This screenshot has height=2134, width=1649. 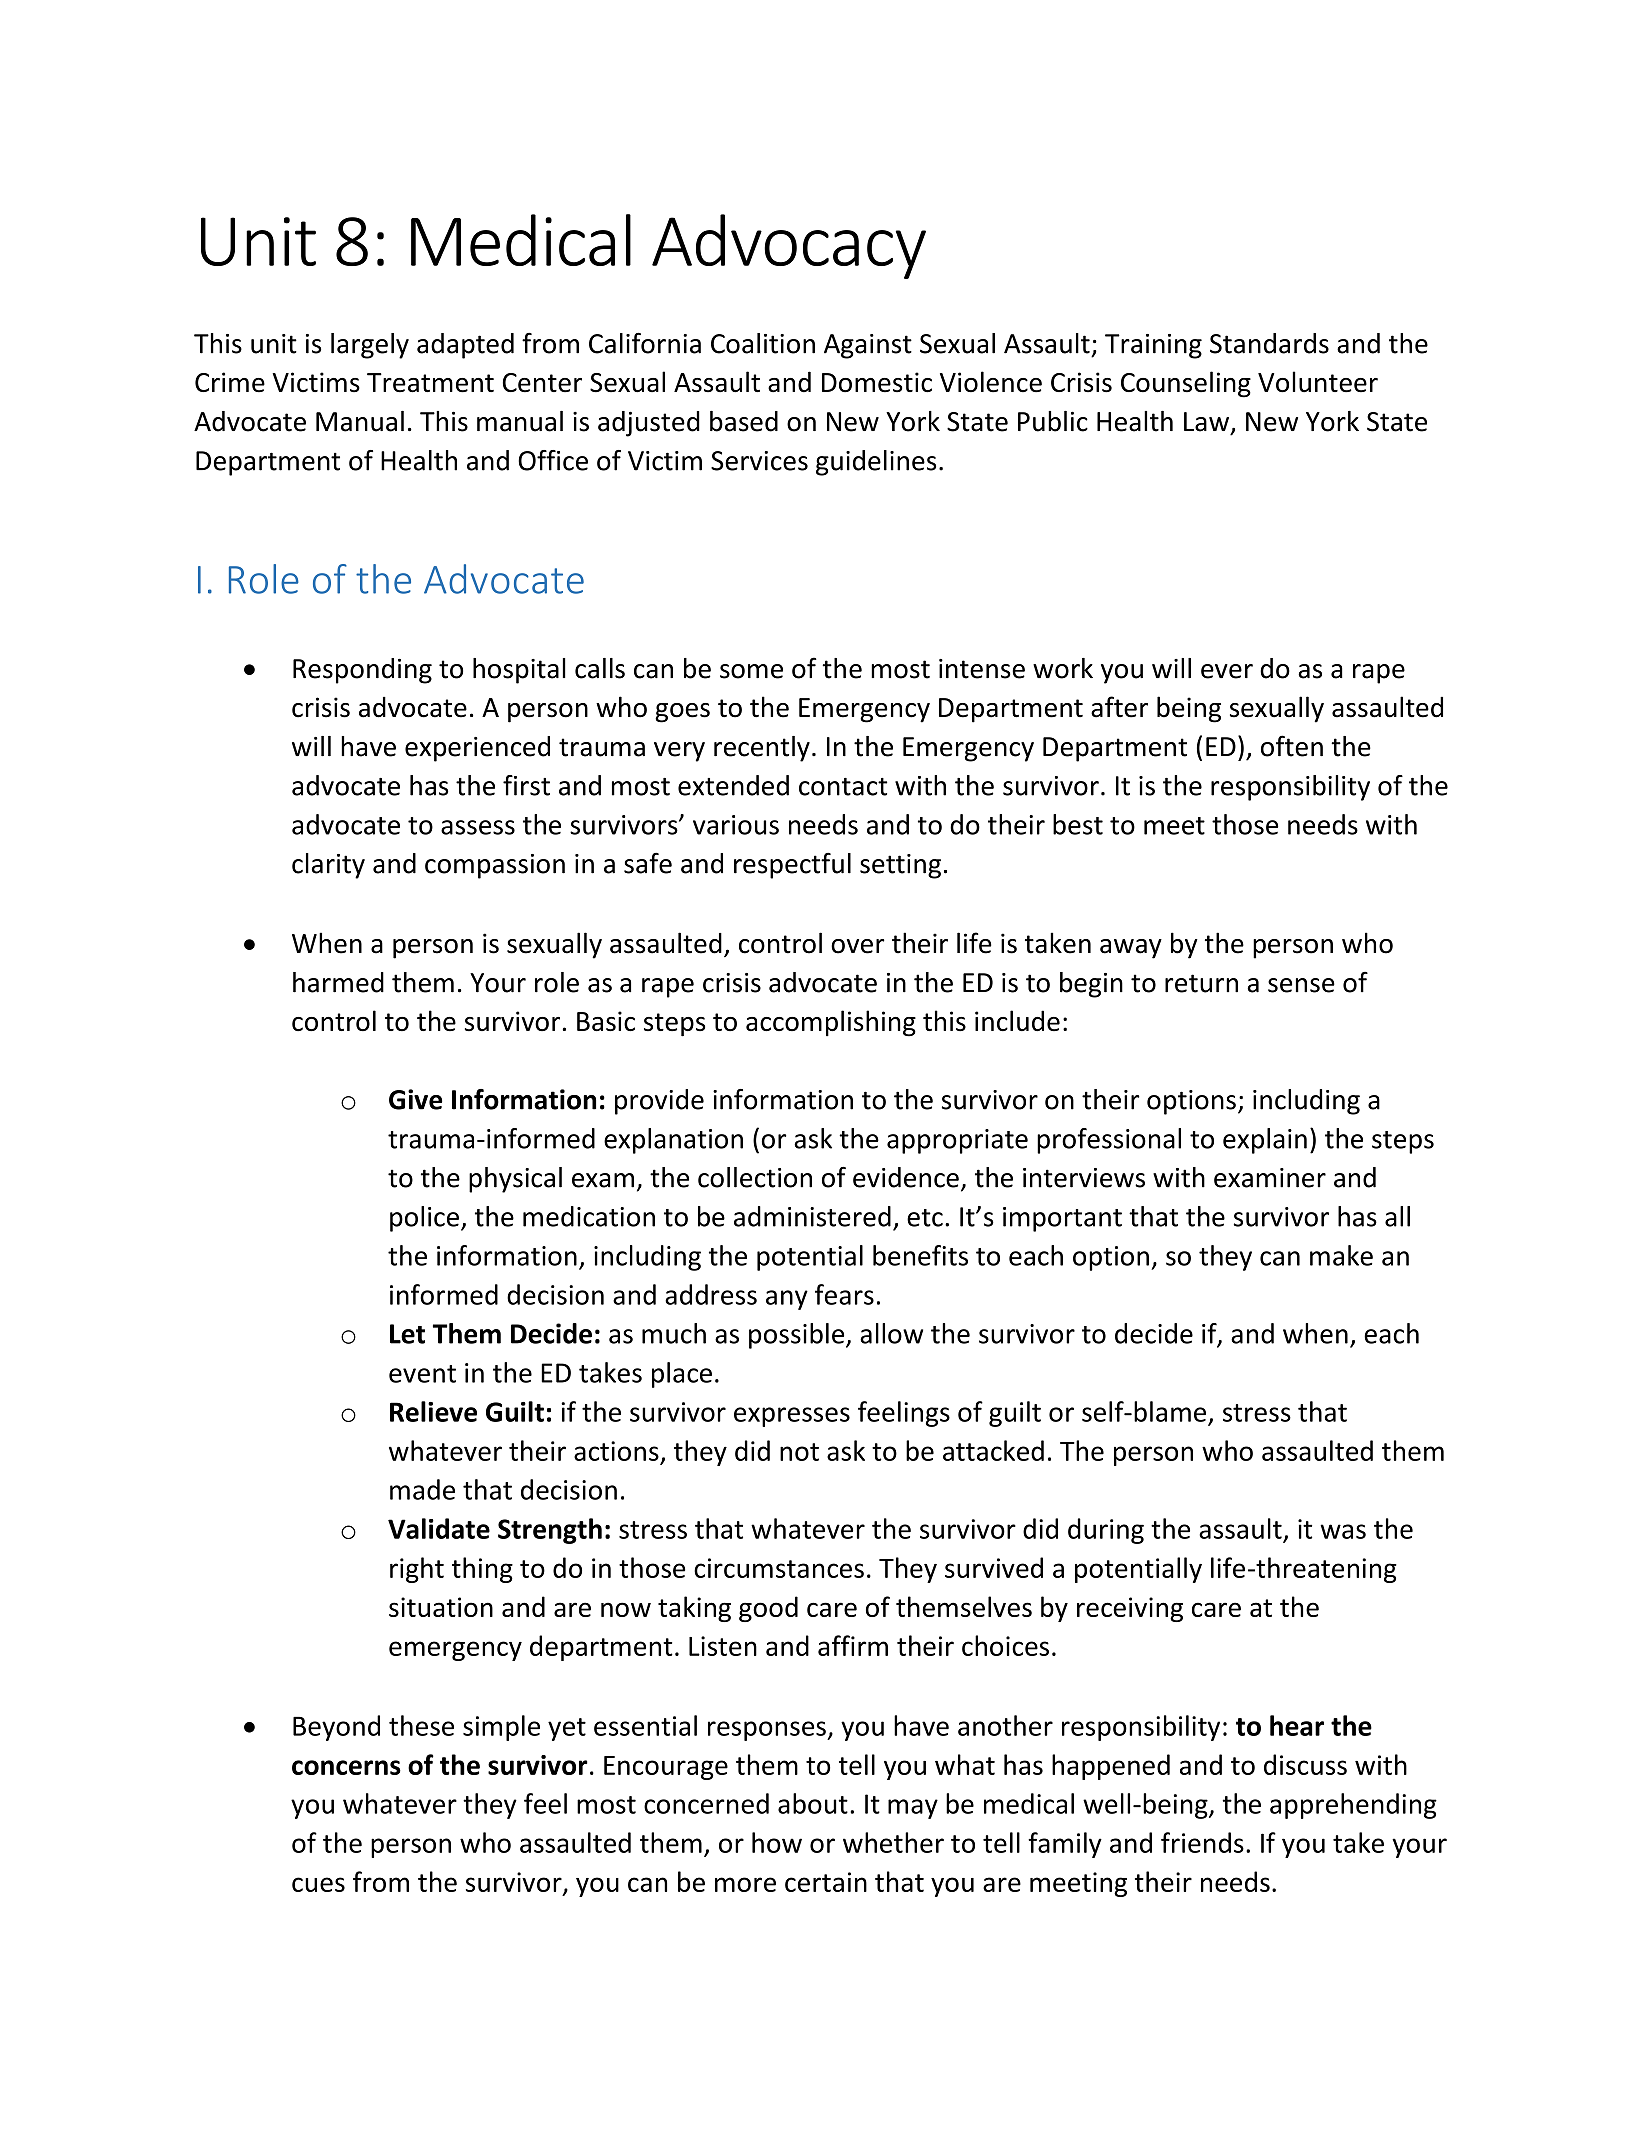 What do you see at coordinates (831, 1023) in the screenshot?
I see `accomplishing` at bounding box center [831, 1023].
